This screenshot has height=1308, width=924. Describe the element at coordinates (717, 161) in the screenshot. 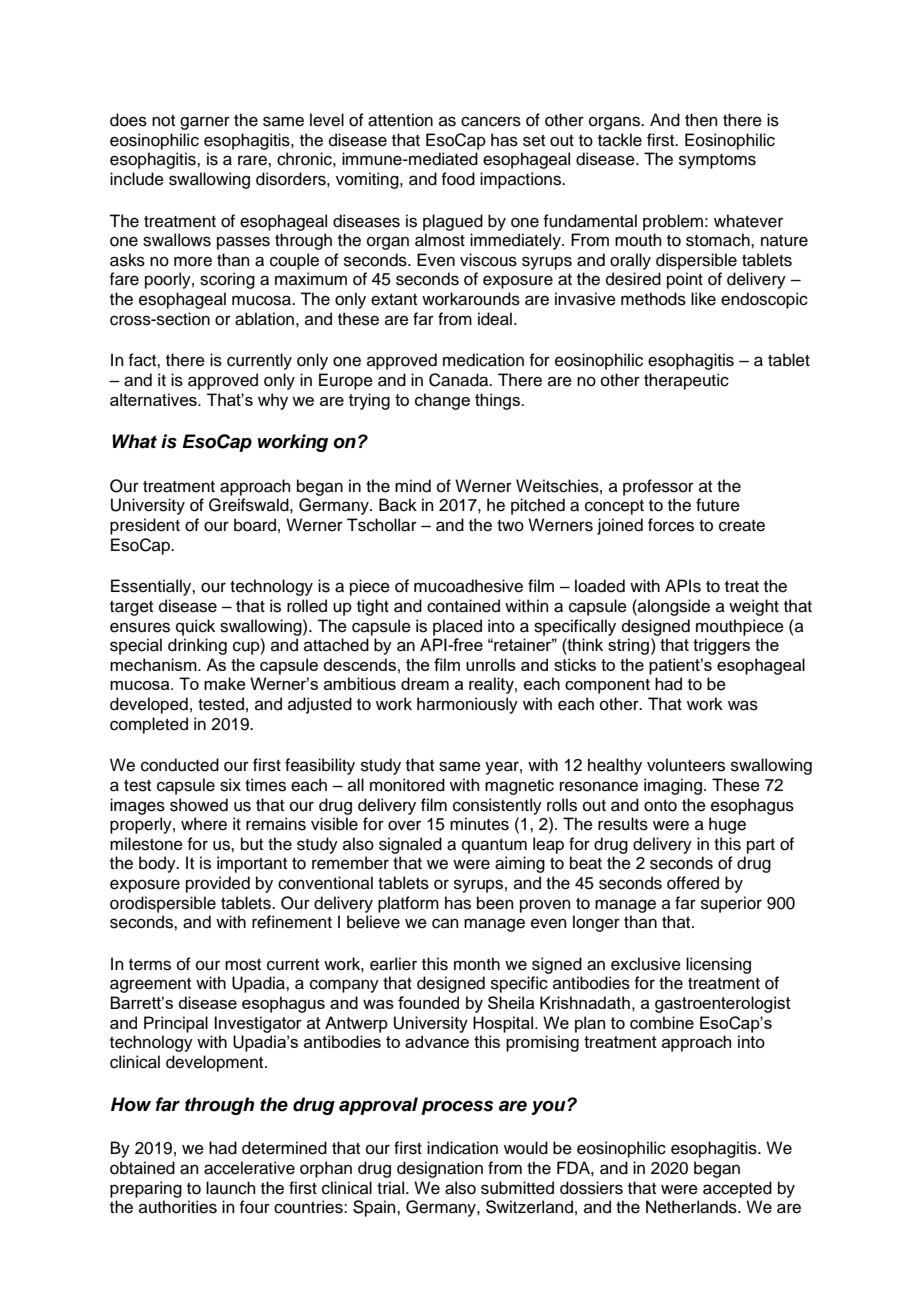

I see `symptoms` at that location.
